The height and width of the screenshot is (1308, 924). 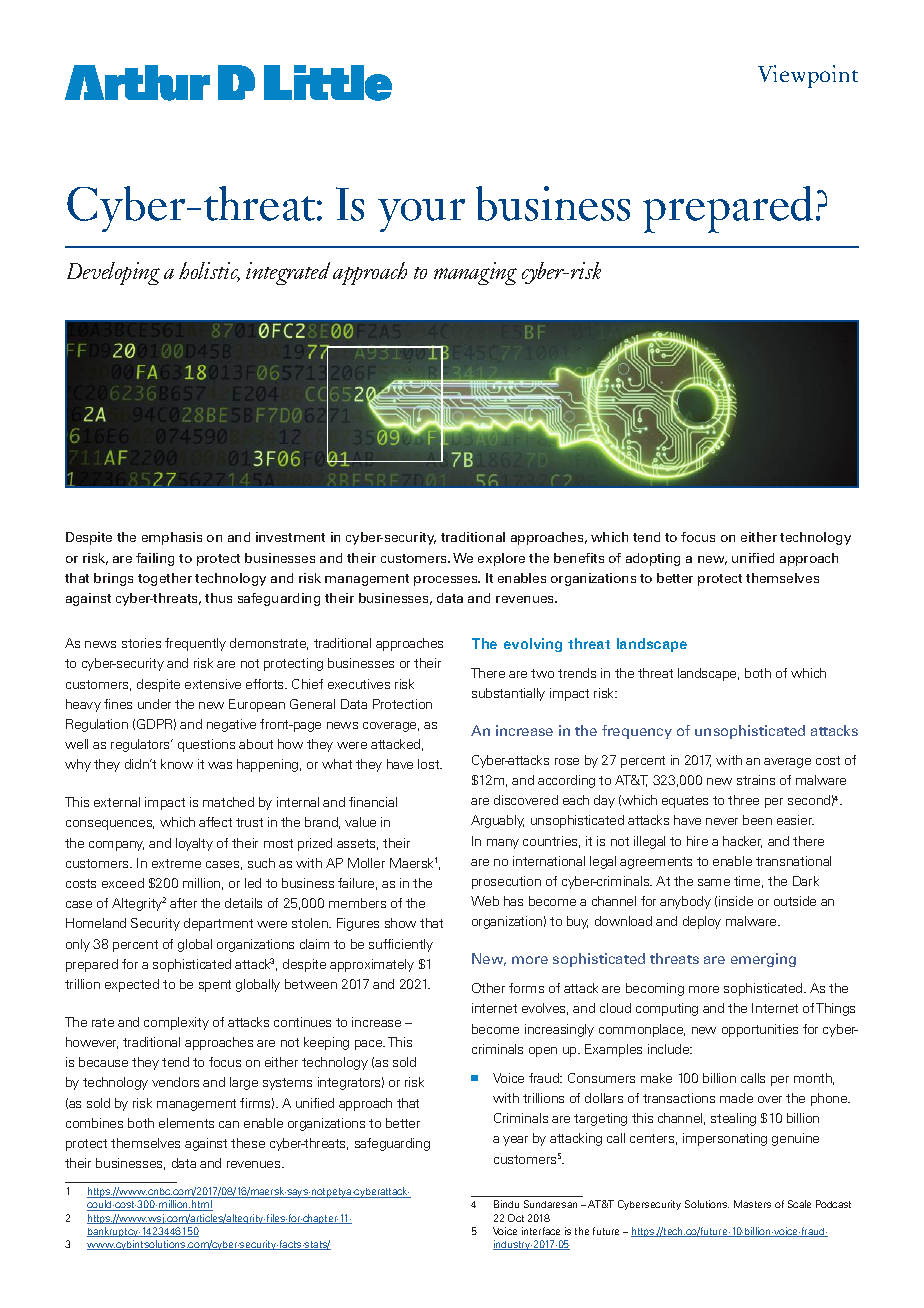 I want to click on your, so click(x=421, y=215).
